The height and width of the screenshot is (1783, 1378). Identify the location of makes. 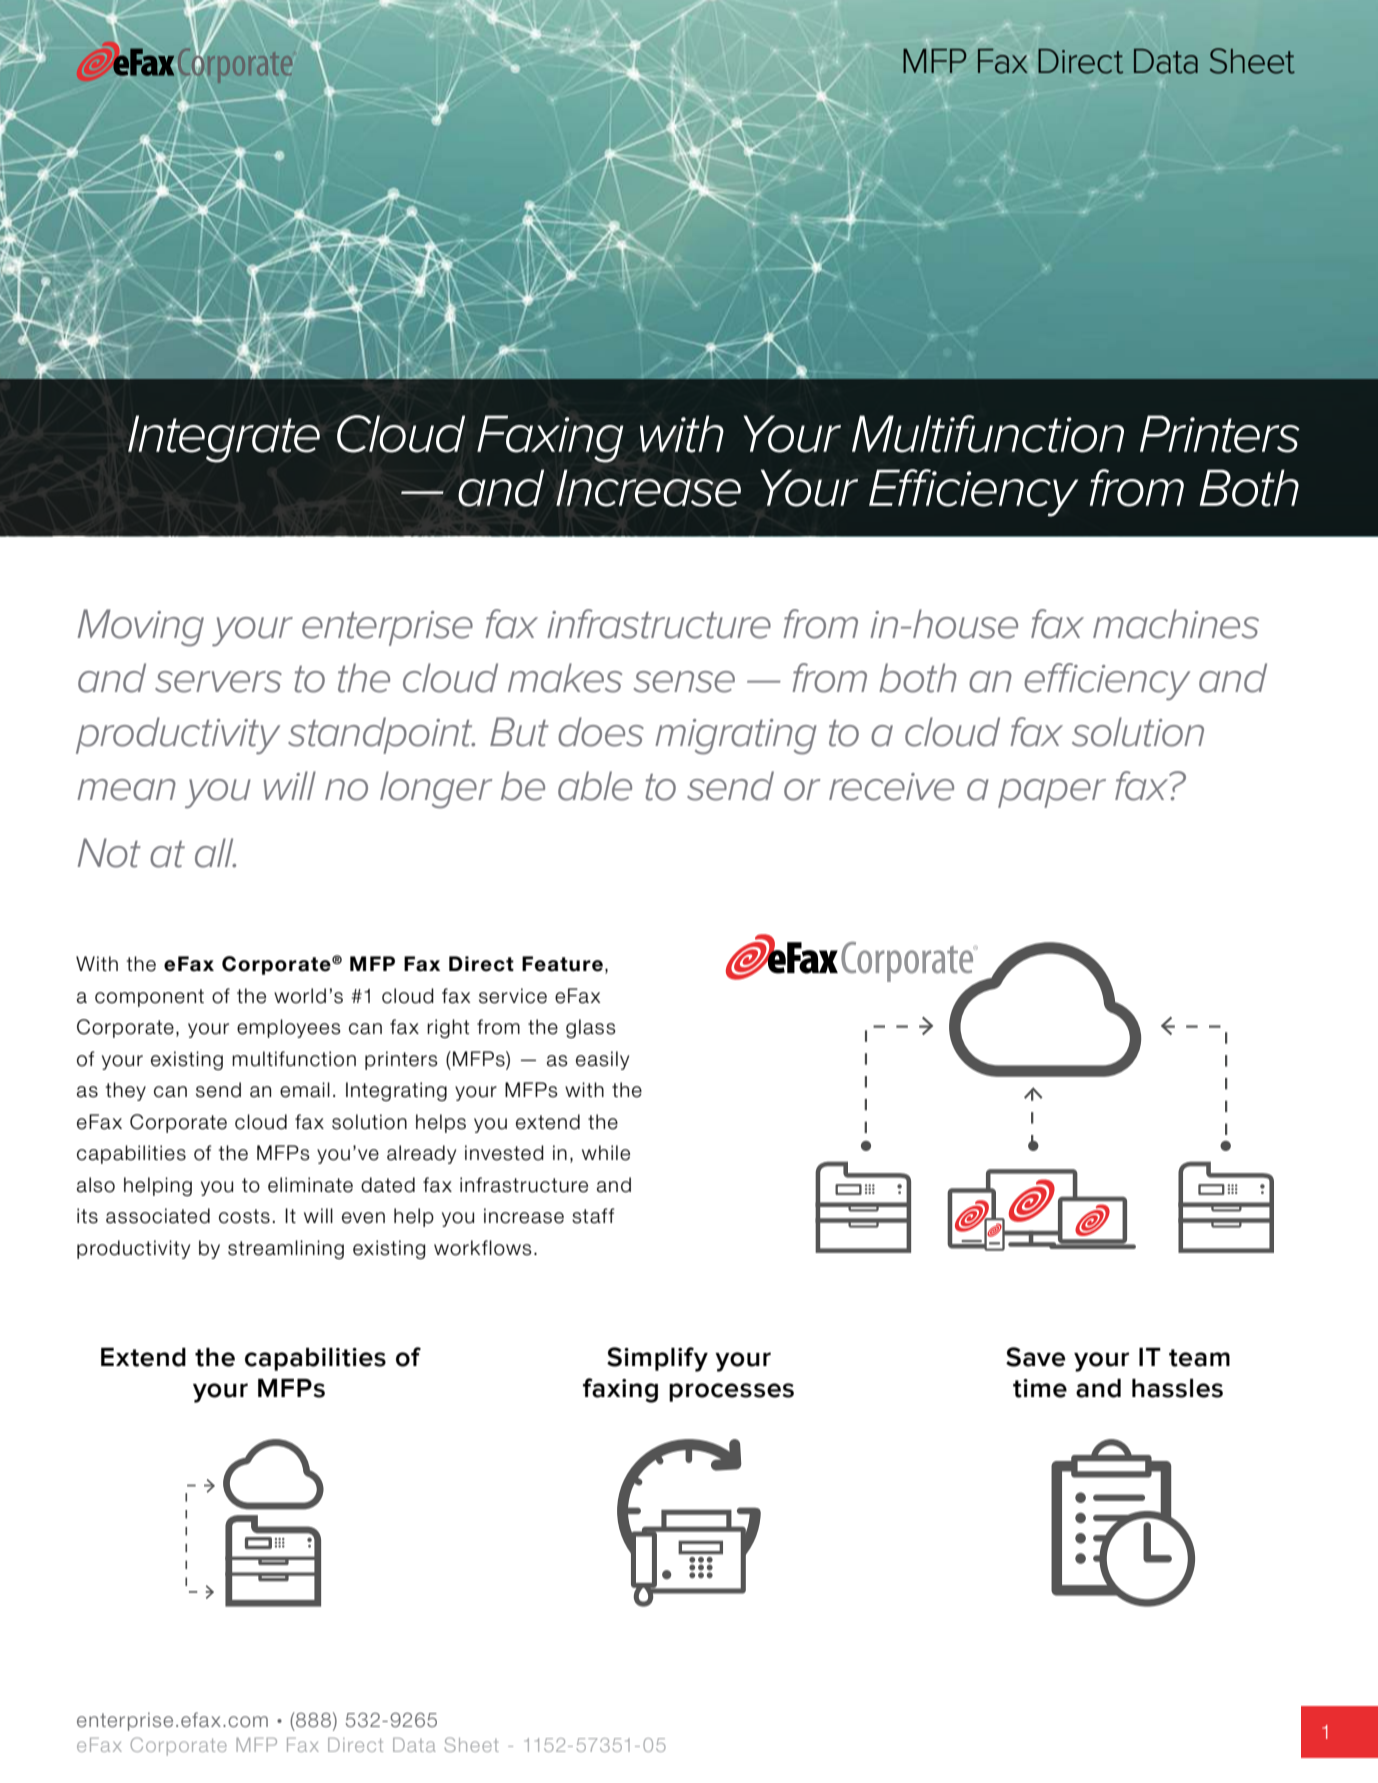
(565, 678).
